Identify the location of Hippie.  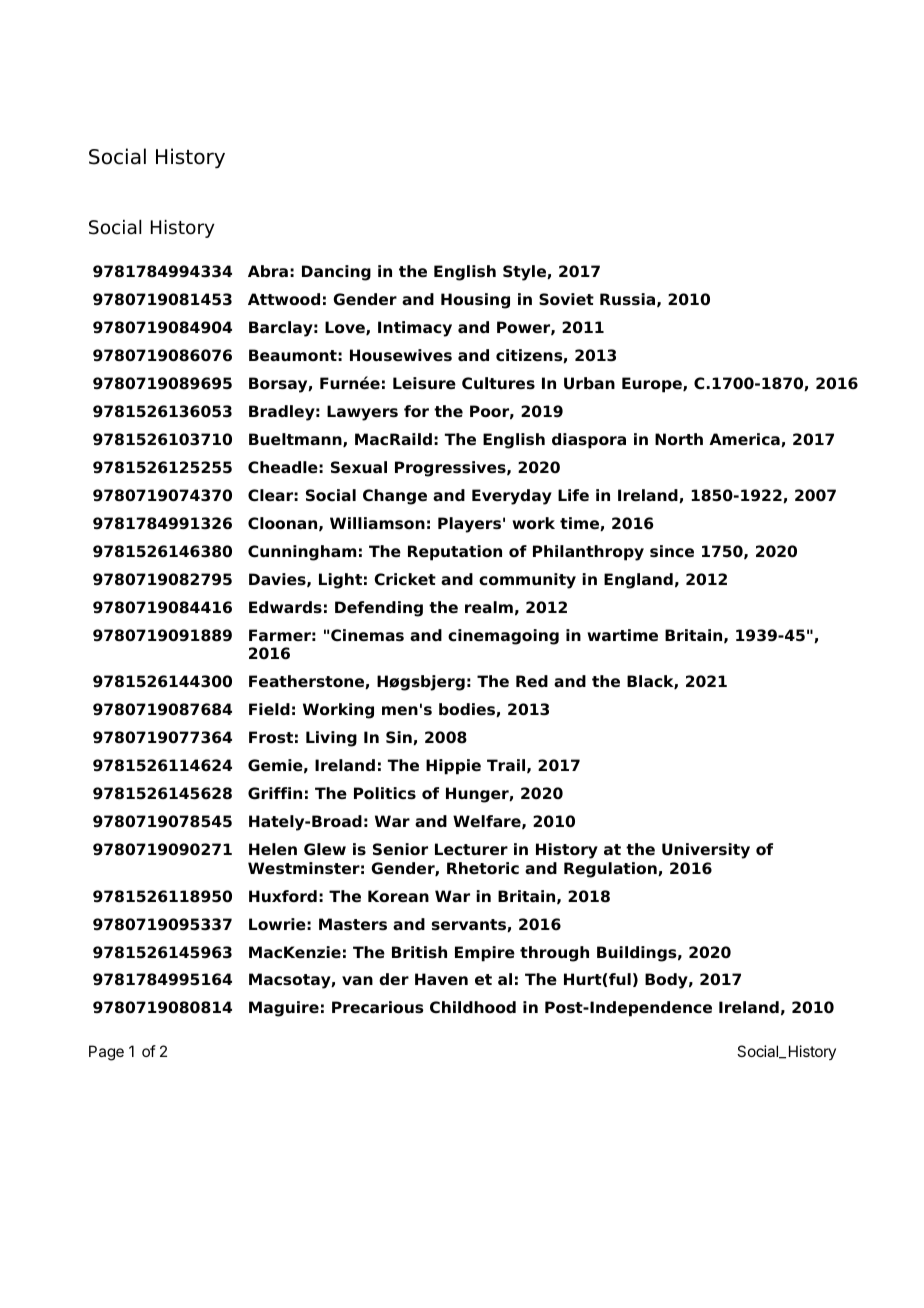
(453, 767).
